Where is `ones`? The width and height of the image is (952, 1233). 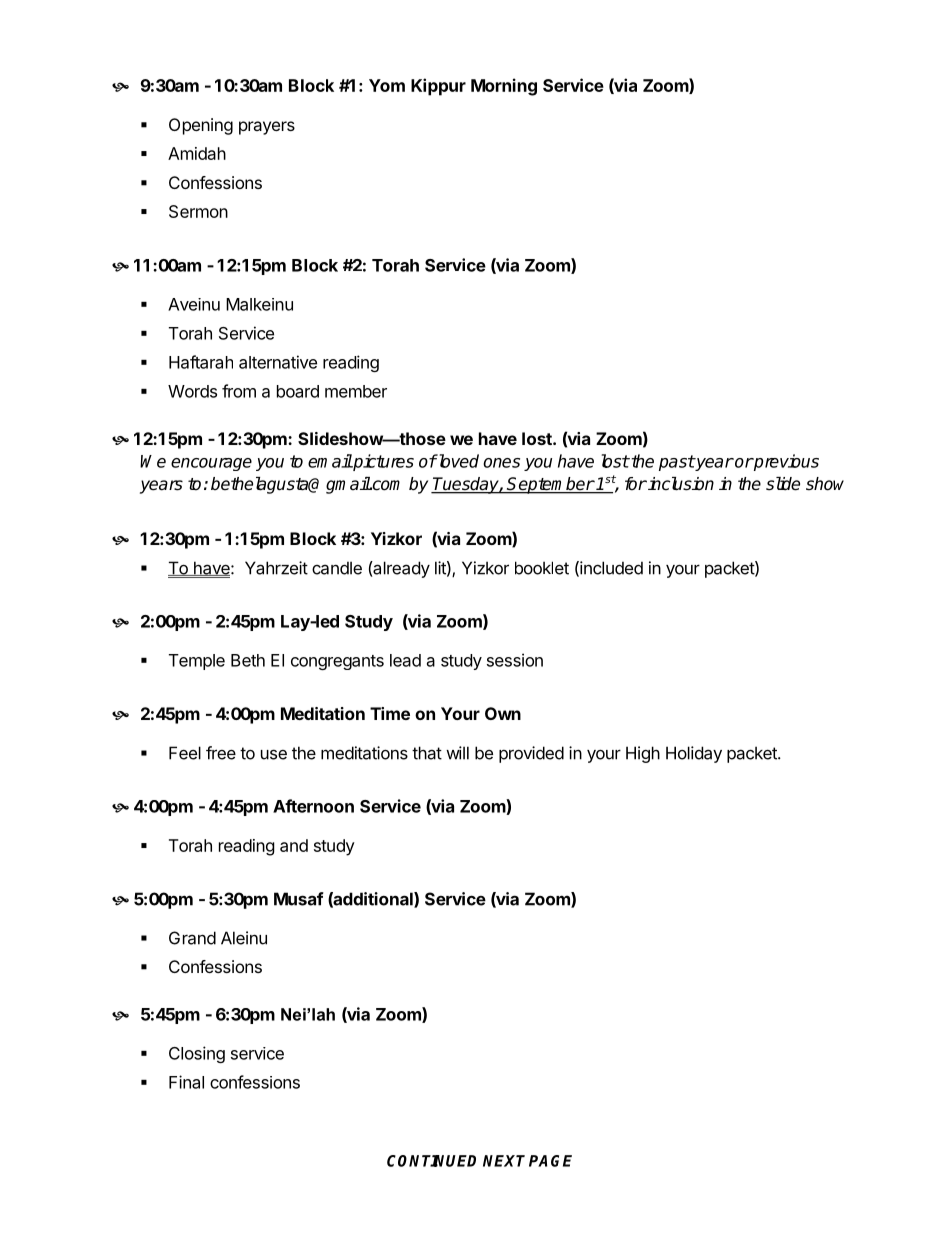
ones is located at coordinates (501, 463).
